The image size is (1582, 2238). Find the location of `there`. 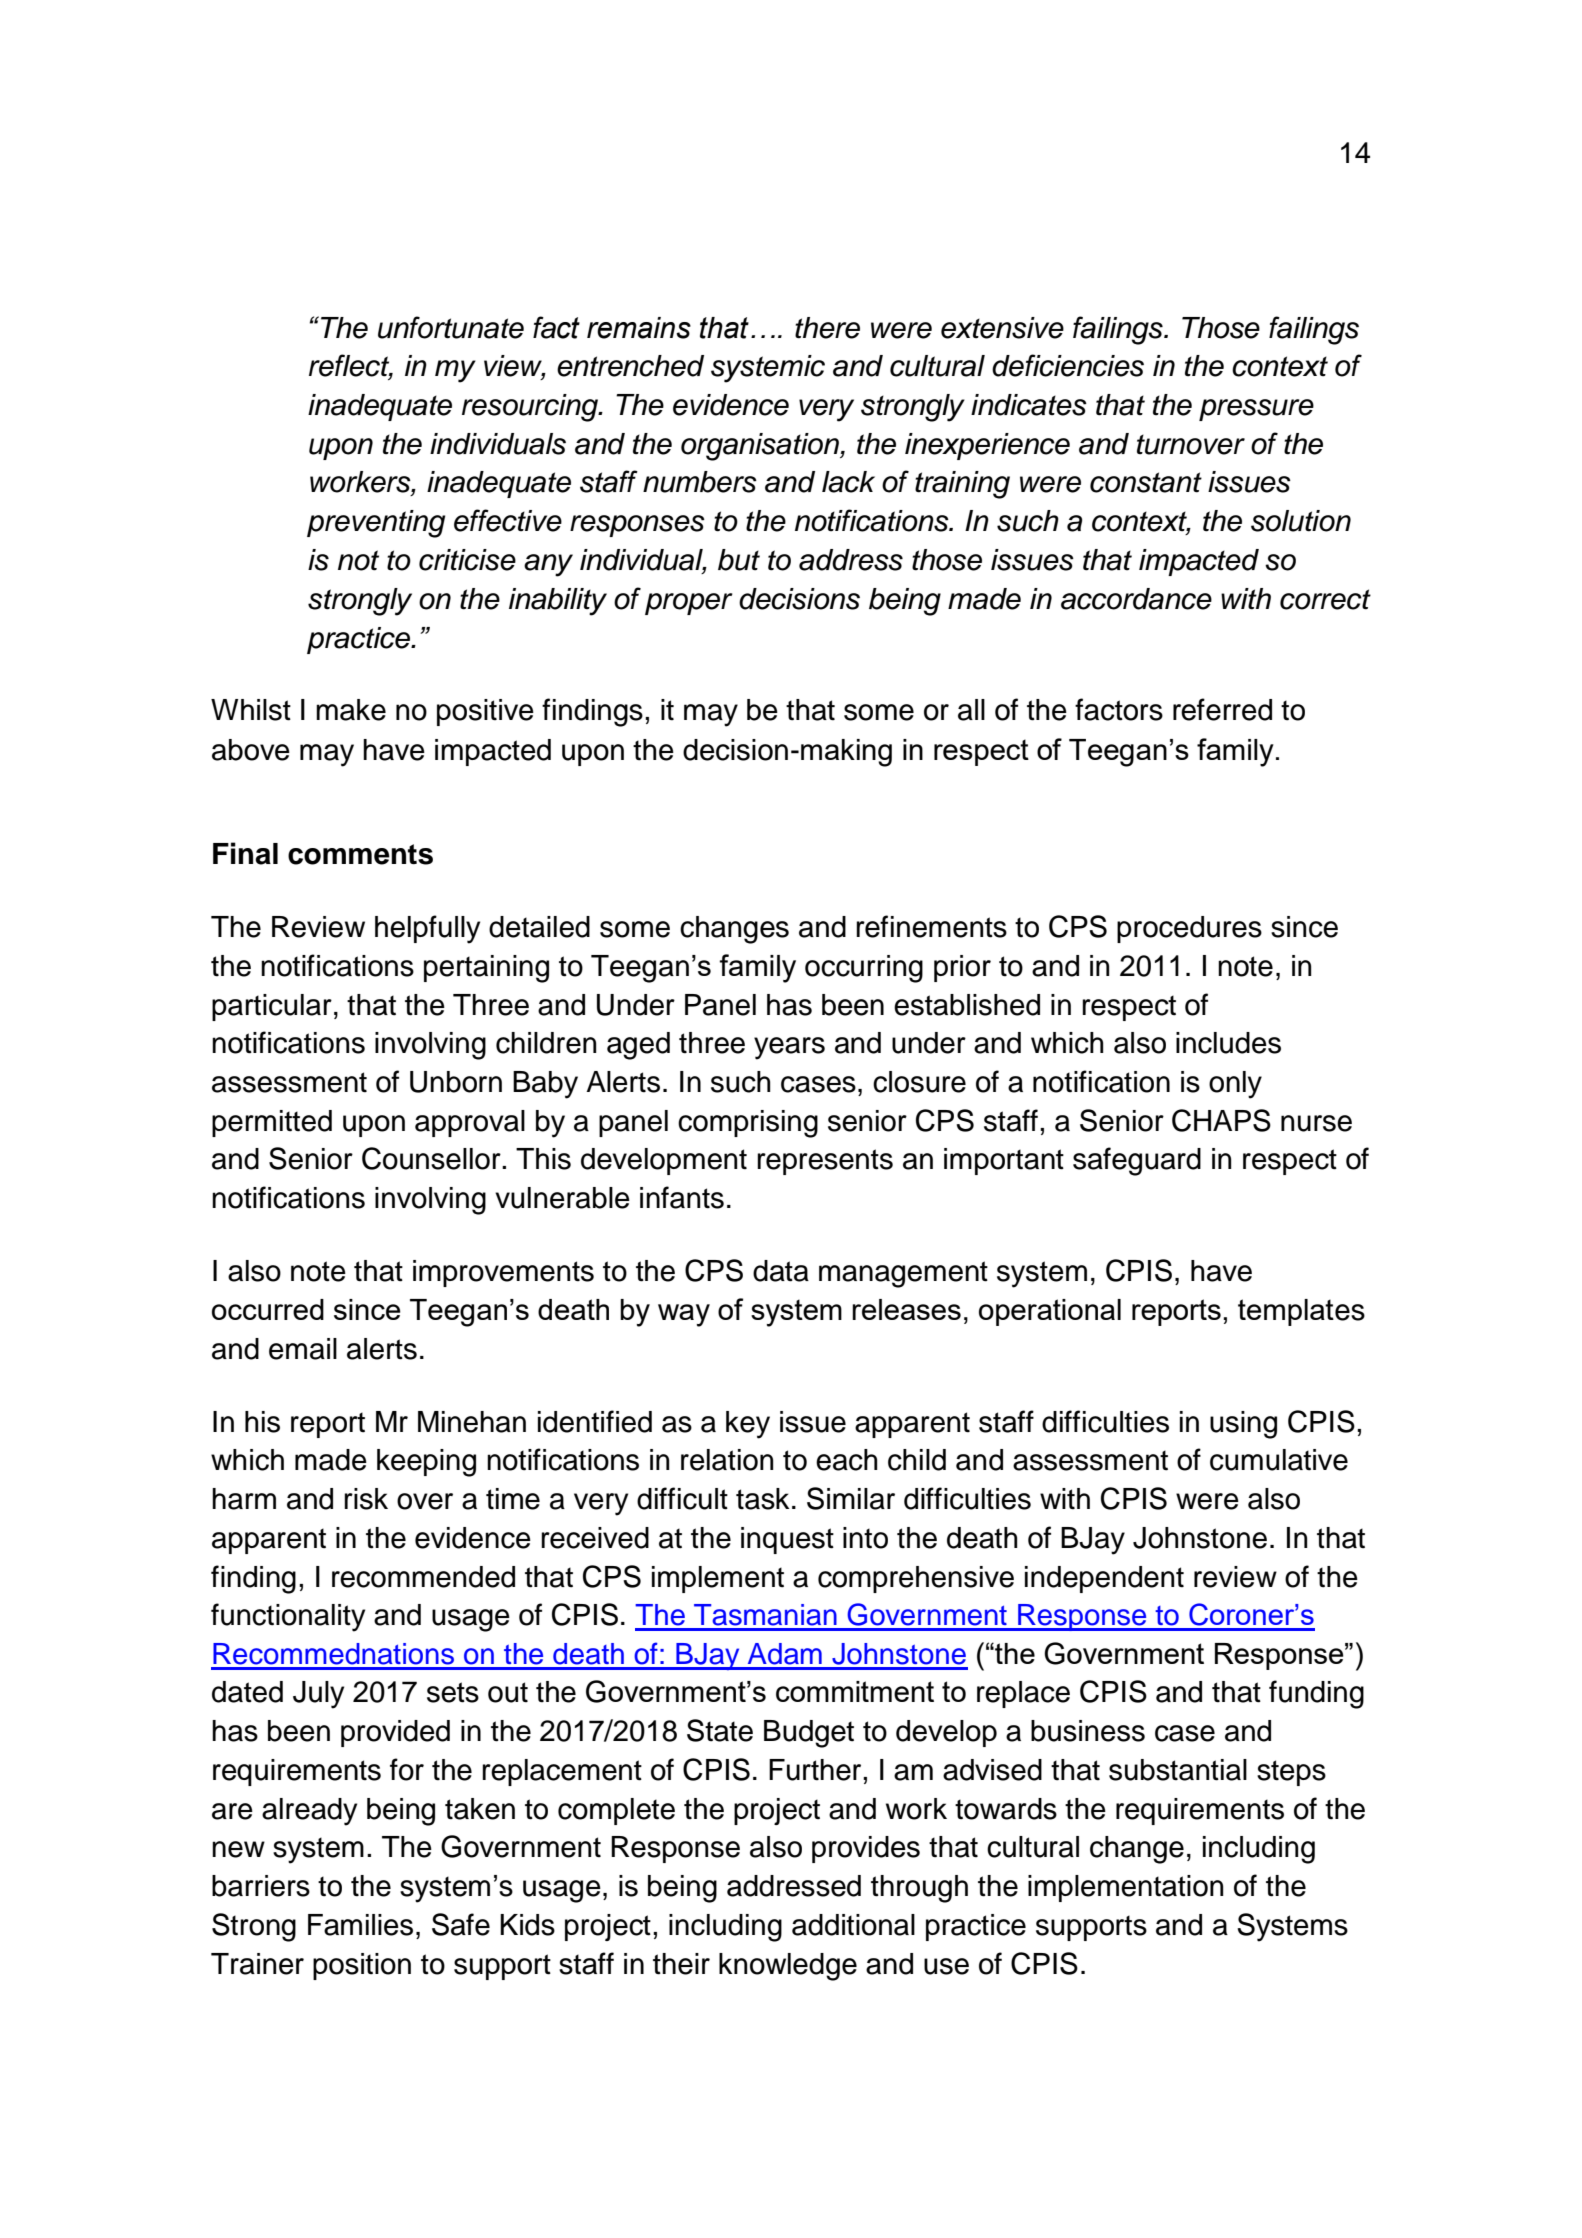

there is located at coordinates (827, 328).
